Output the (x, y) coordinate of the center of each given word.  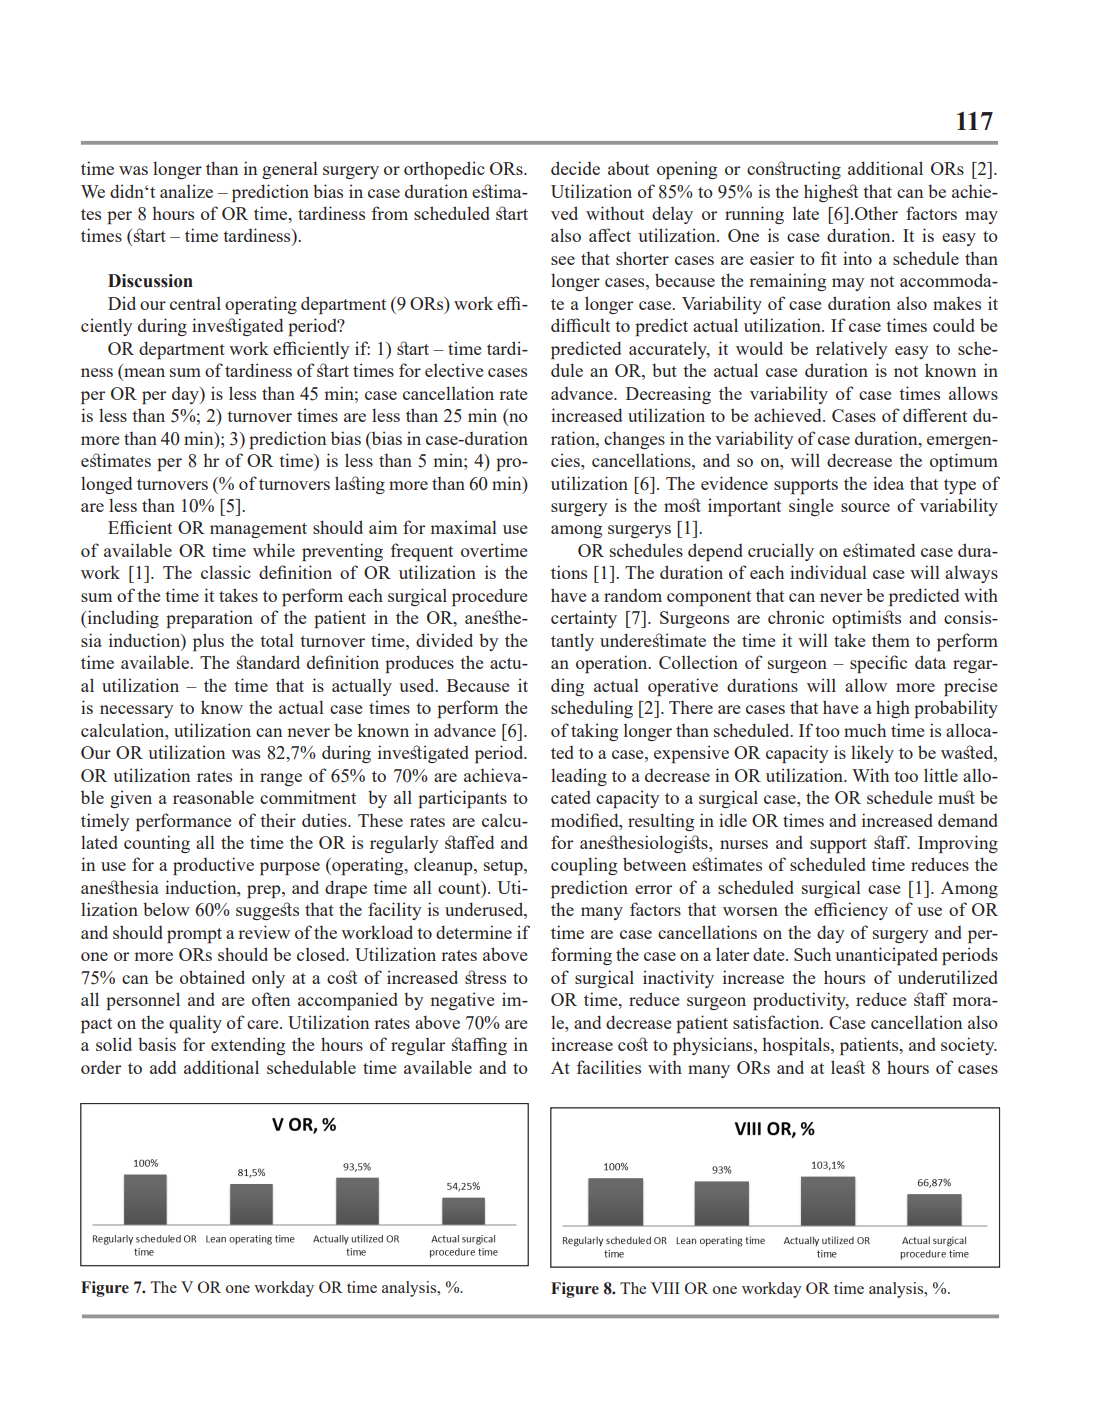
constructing (794, 170)
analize (186, 191)
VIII (665, 1288)
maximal (464, 527)
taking (594, 732)
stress (485, 977)
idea (888, 483)
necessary (136, 711)
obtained (212, 977)
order (101, 1067)
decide (575, 168)
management (258, 530)
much (865, 730)
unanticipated (886, 956)
